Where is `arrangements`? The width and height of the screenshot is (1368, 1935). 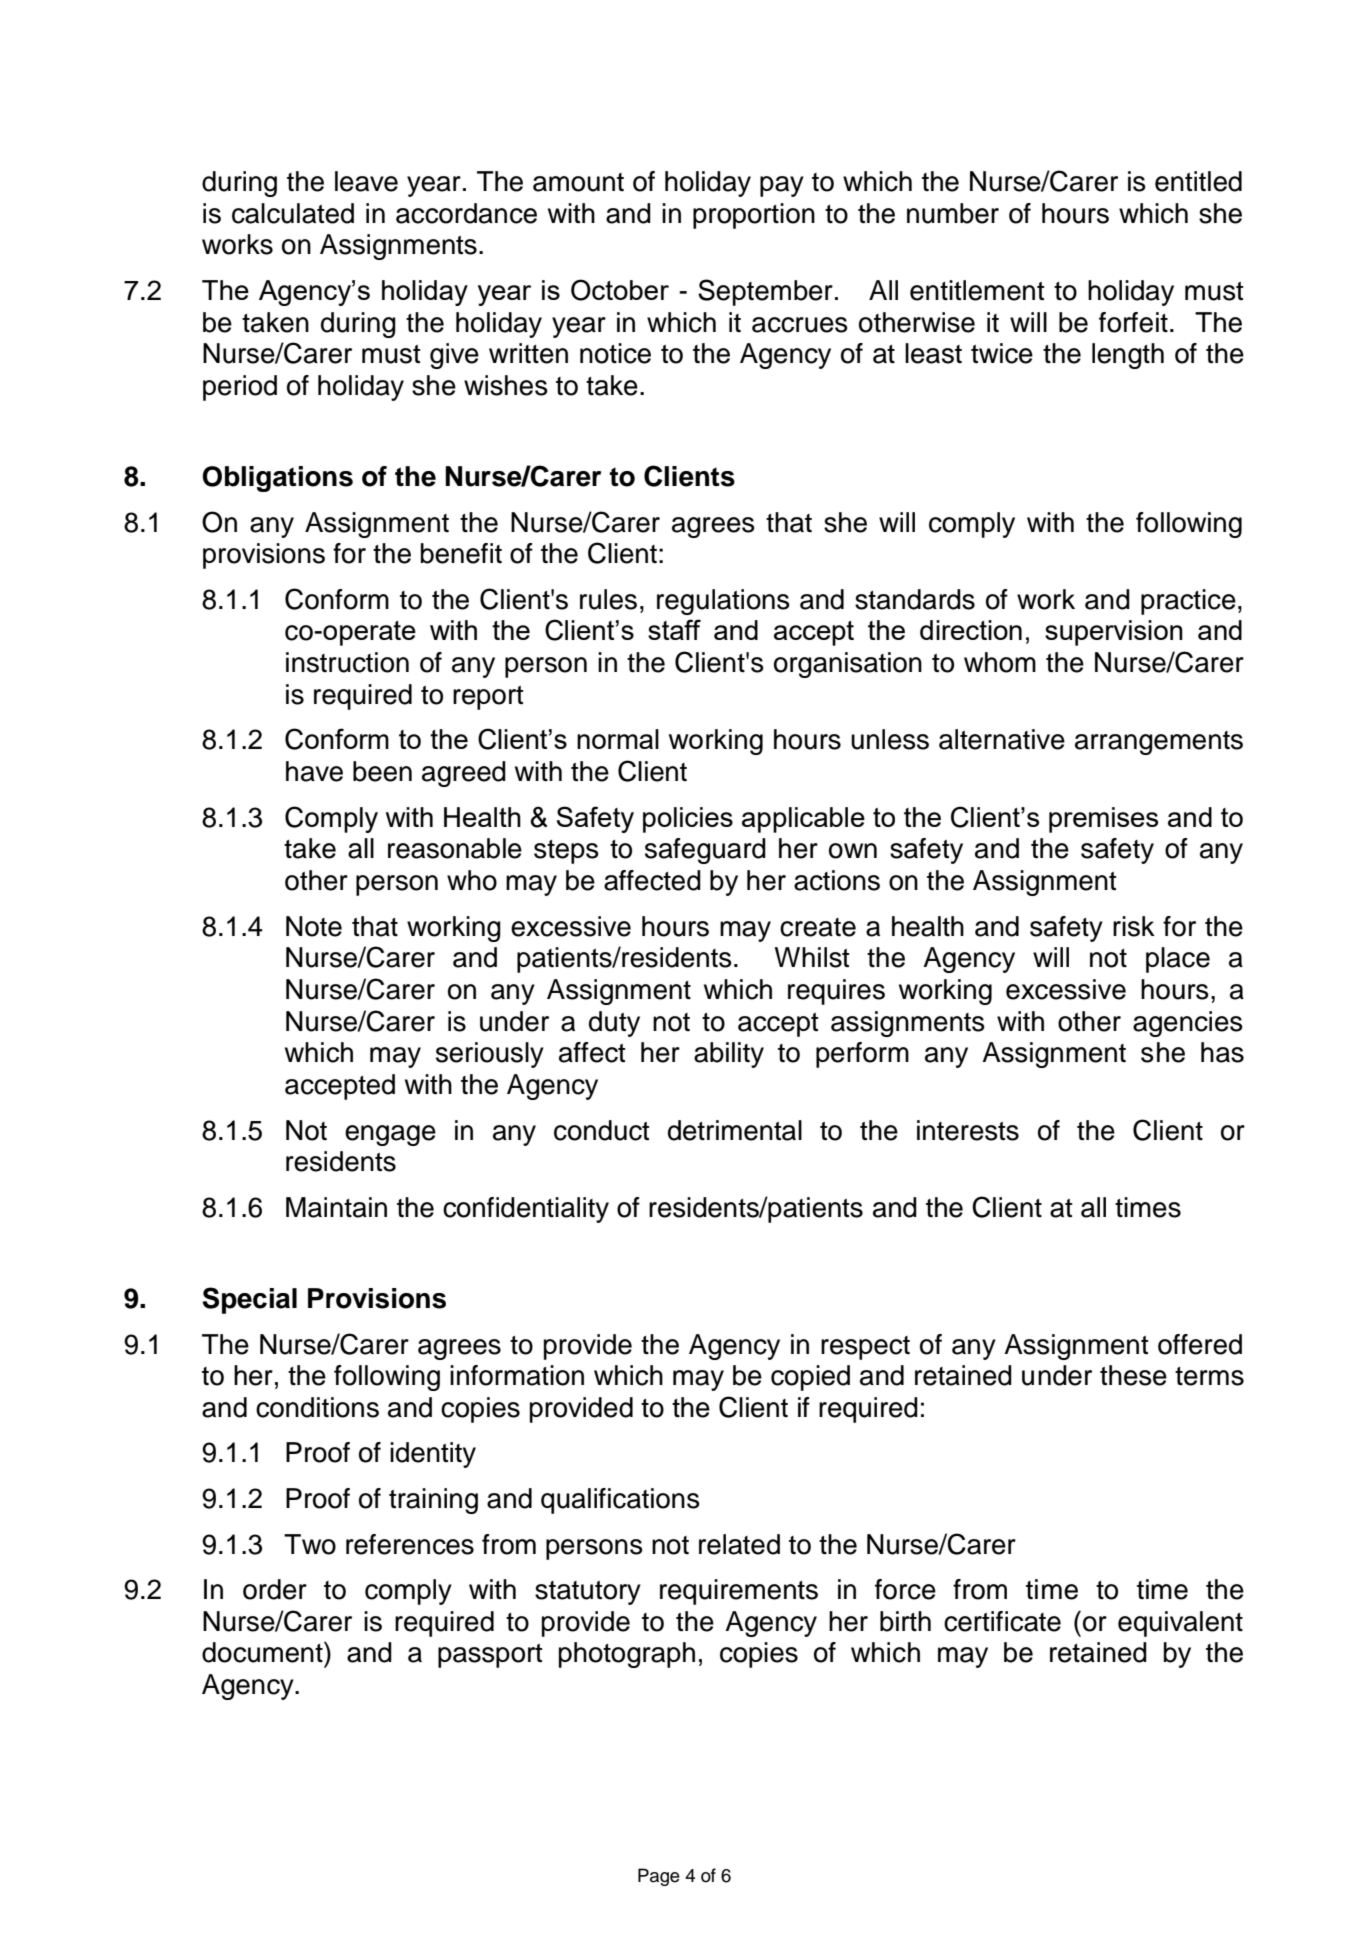 arrangements is located at coordinates (1159, 743).
